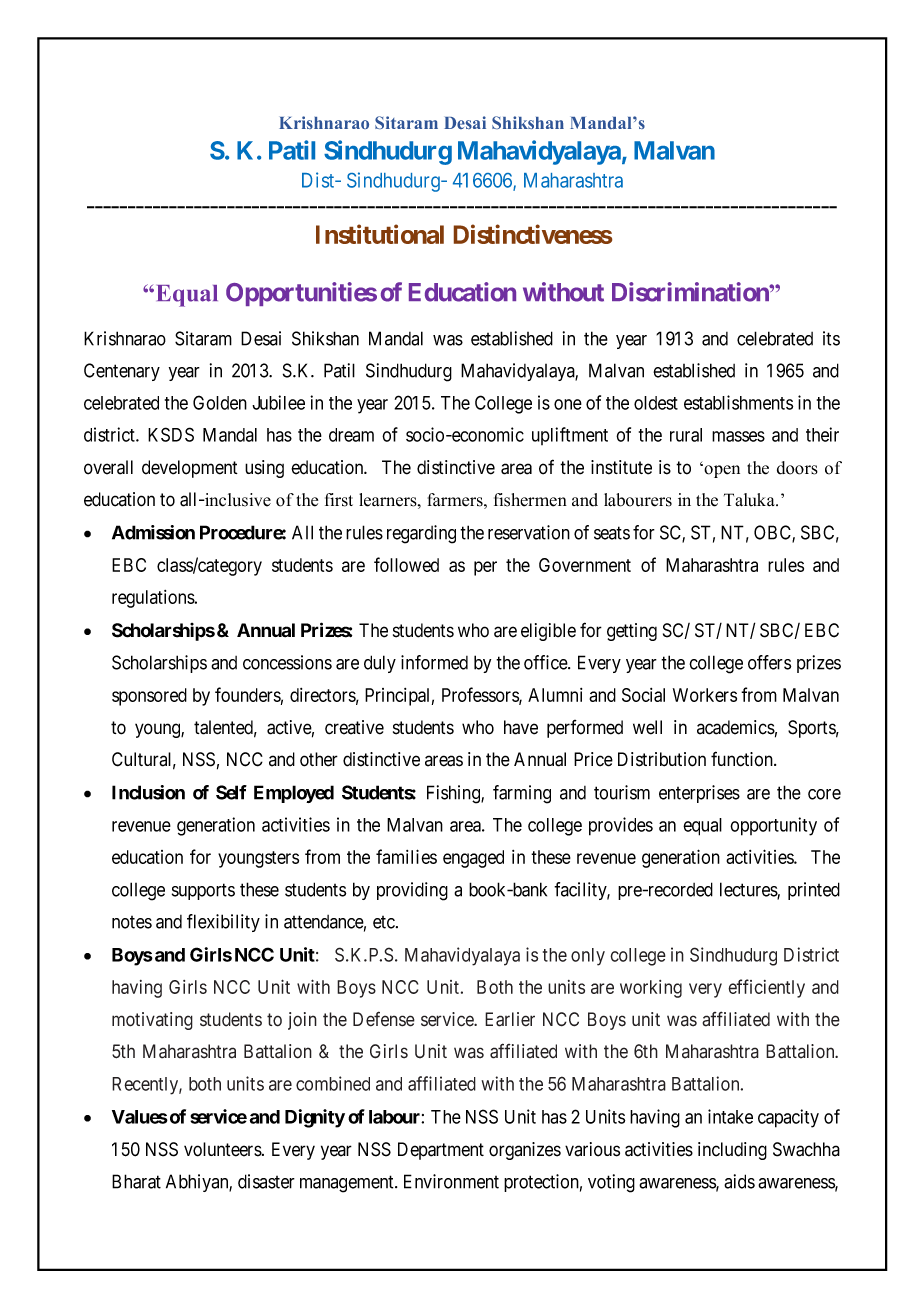 The image size is (924, 1308). What do you see at coordinates (380, 234) in the screenshot?
I see `Institutional` at bounding box center [380, 234].
